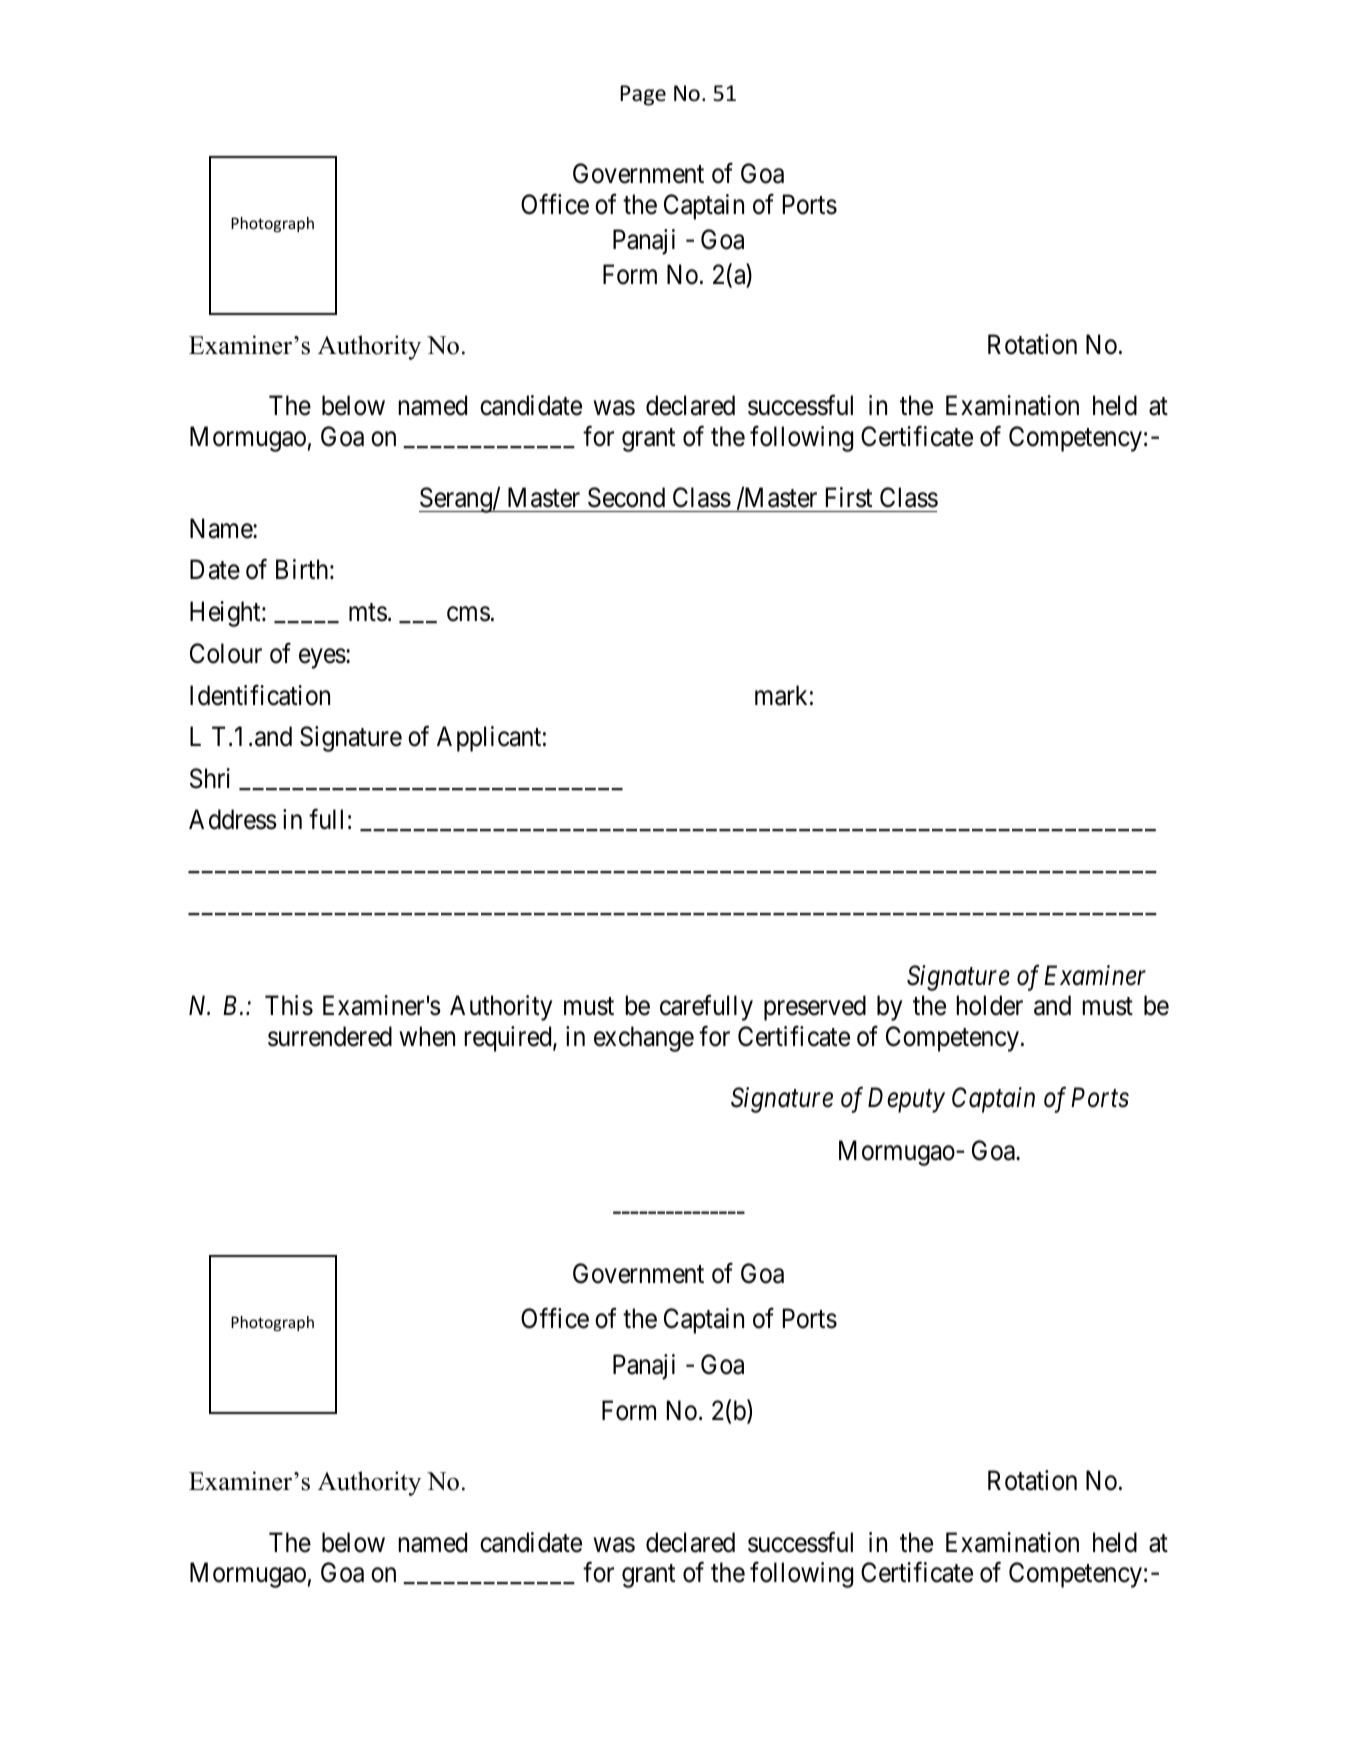  Describe the element at coordinates (330, 1036) in the image. I see `surrendered` at that location.
